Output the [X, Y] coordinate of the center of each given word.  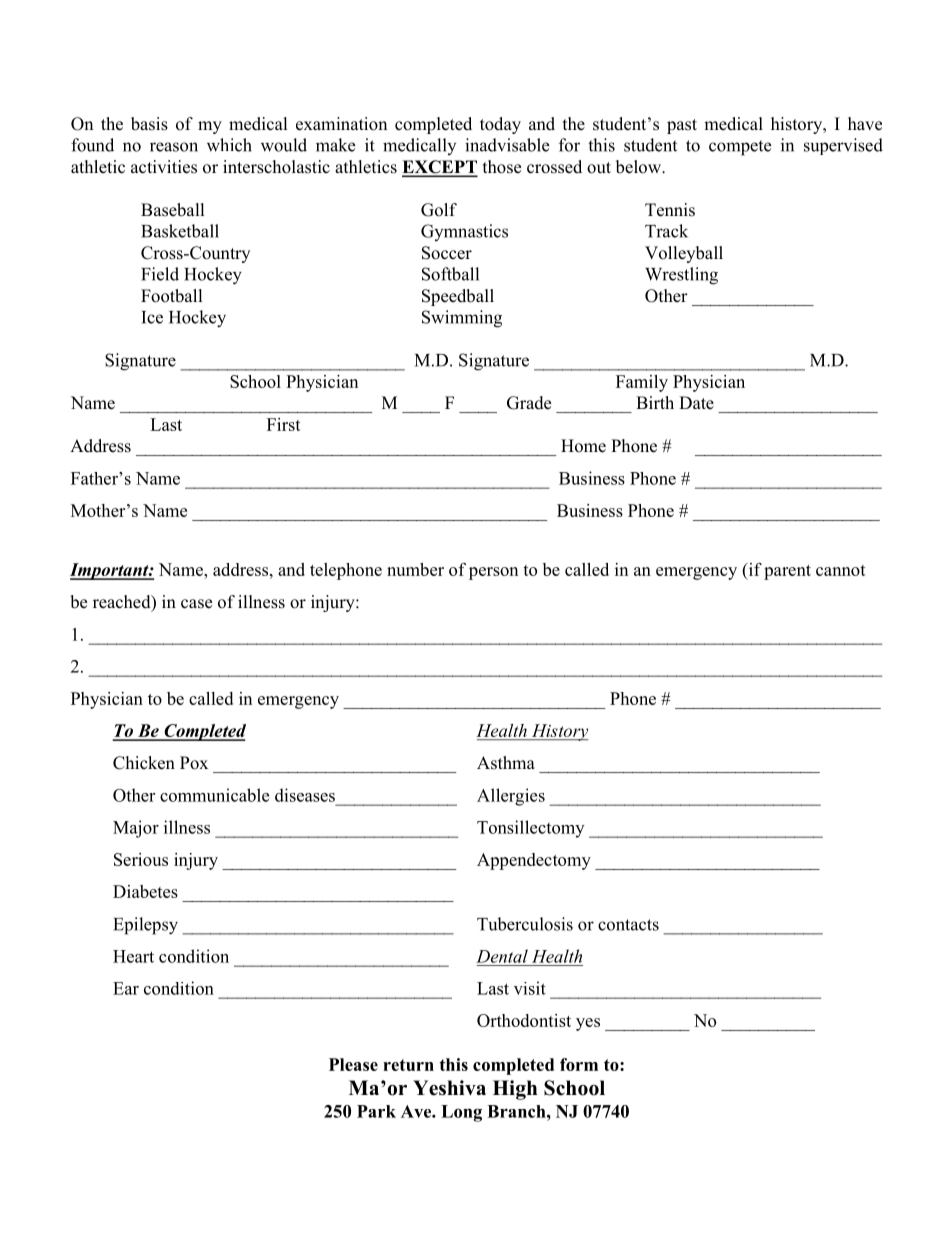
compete [740, 148]
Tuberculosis [525, 924]
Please [353, 1064]
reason [174, 147]
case [196, 604]
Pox [194, 763]
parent [787, 572]
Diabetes [145, 891]
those [502, 167]
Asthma [506, 763]
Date [696, 403]
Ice [152, 317]
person [493, 573]
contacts [628, 925]
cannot [841, 570]
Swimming [462, 319]
